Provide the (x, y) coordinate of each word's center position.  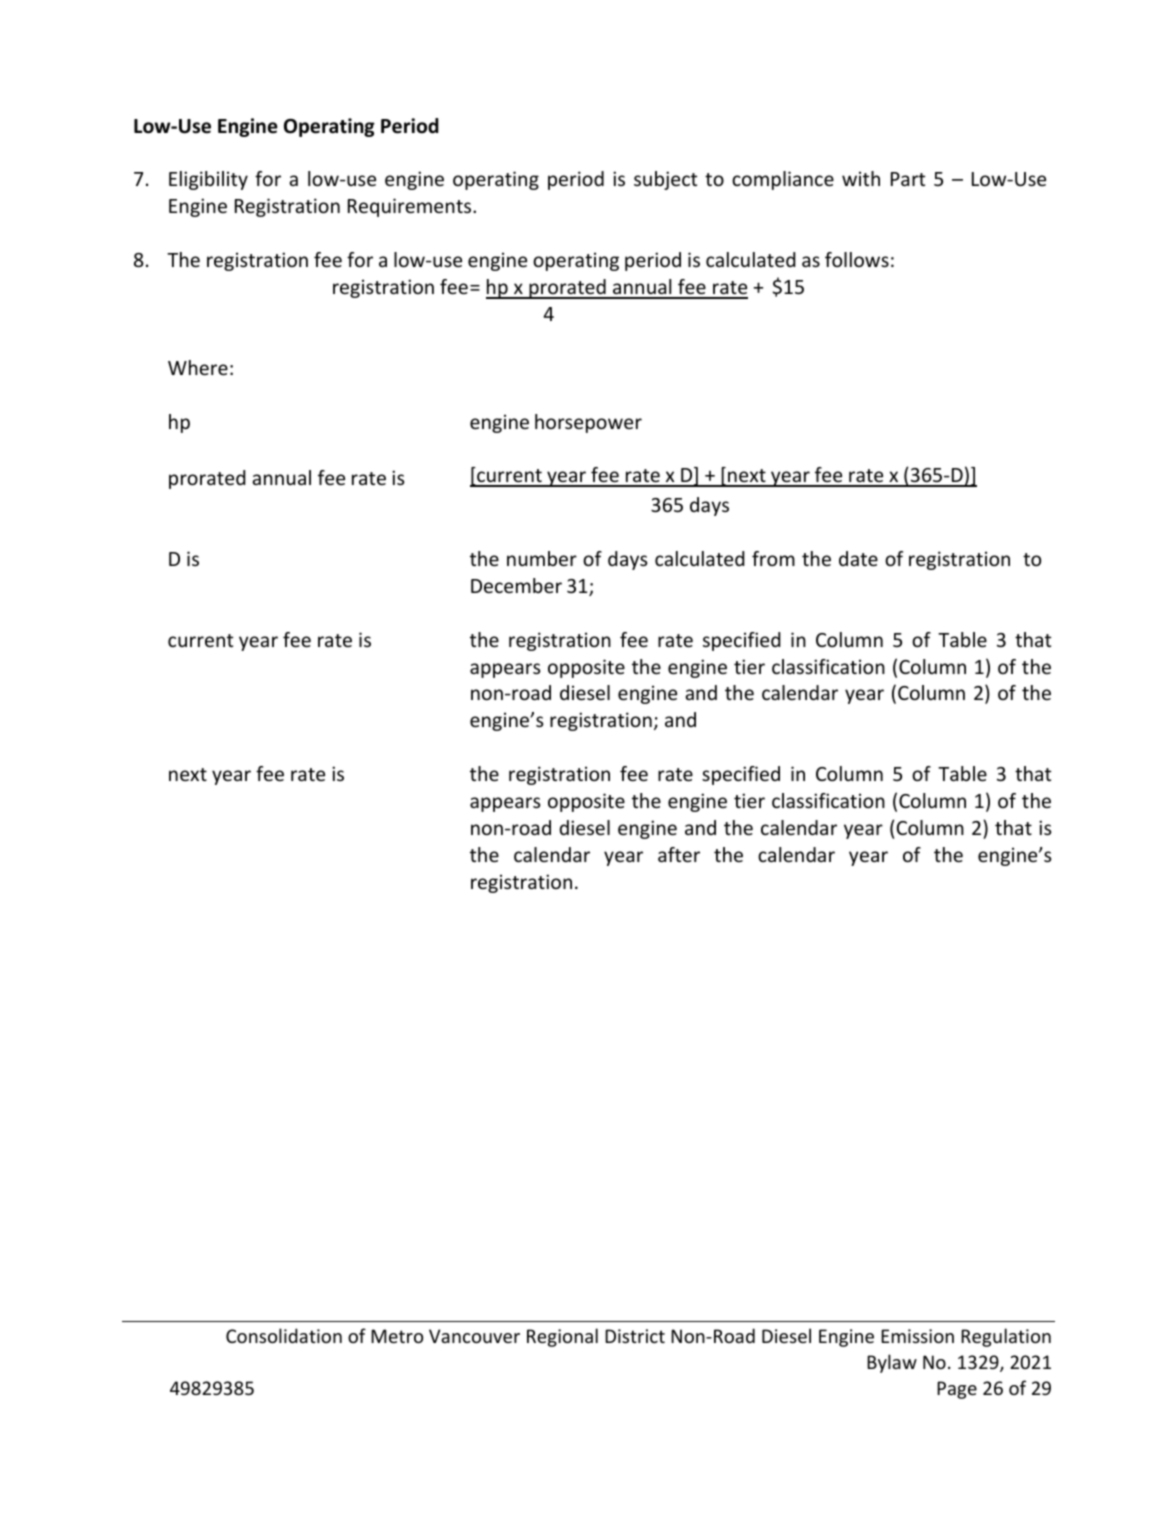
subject (665, 180)
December (516, 585)
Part (908, 179)
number (542, 558)
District (635, 1336)
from (773, 558)
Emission (917, 1336)
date (858, 558)
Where (198, 367)
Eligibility (208, 180)
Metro (397, 1336)
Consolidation (284, 1335)
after (679, 854)
